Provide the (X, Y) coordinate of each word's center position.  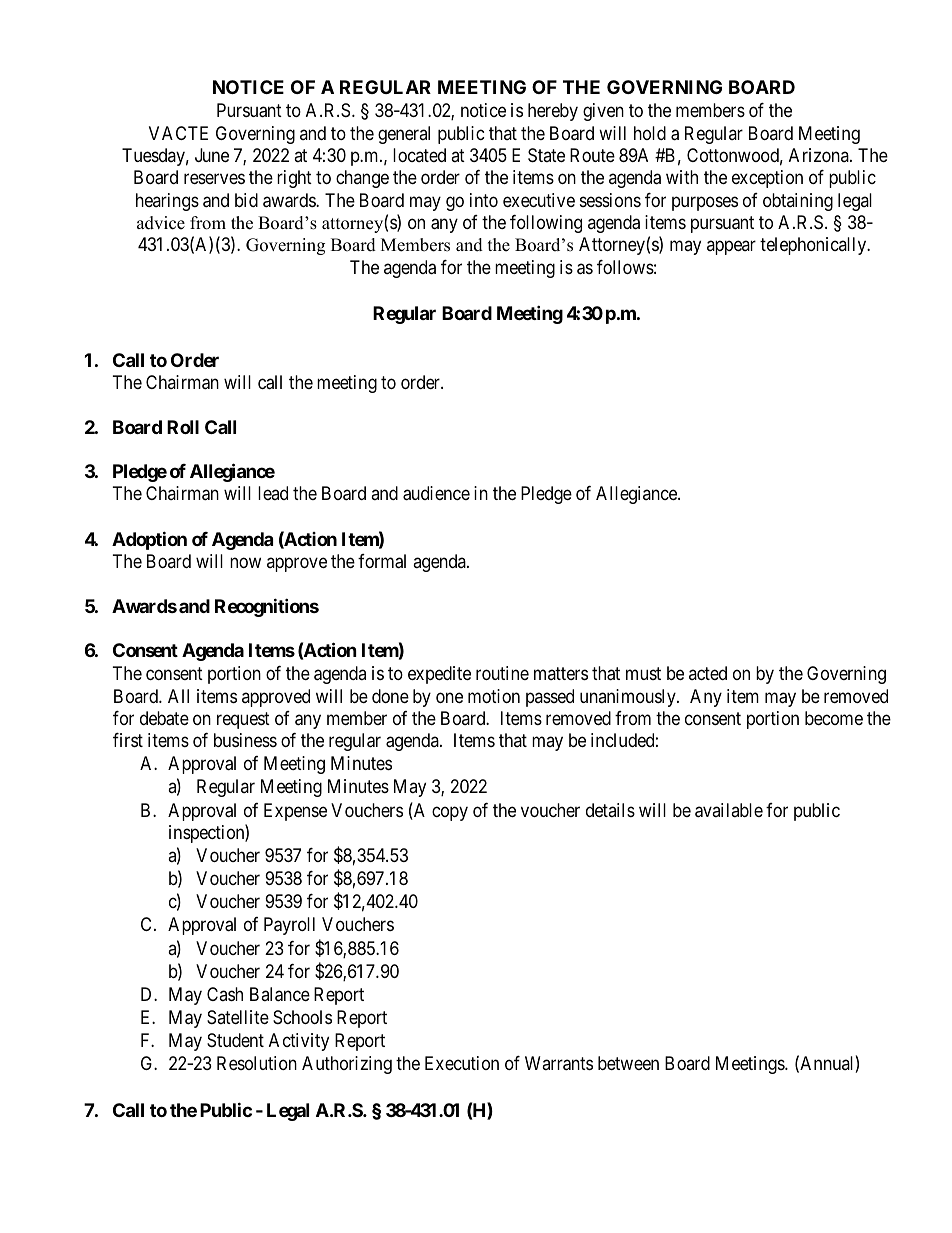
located (419, 155)
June (212, 155)
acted (708, 673)
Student (235, 1040)
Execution (462, 1063)
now (245, 562)
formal (382, 561)
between (628, 1063)
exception (767, 179)
